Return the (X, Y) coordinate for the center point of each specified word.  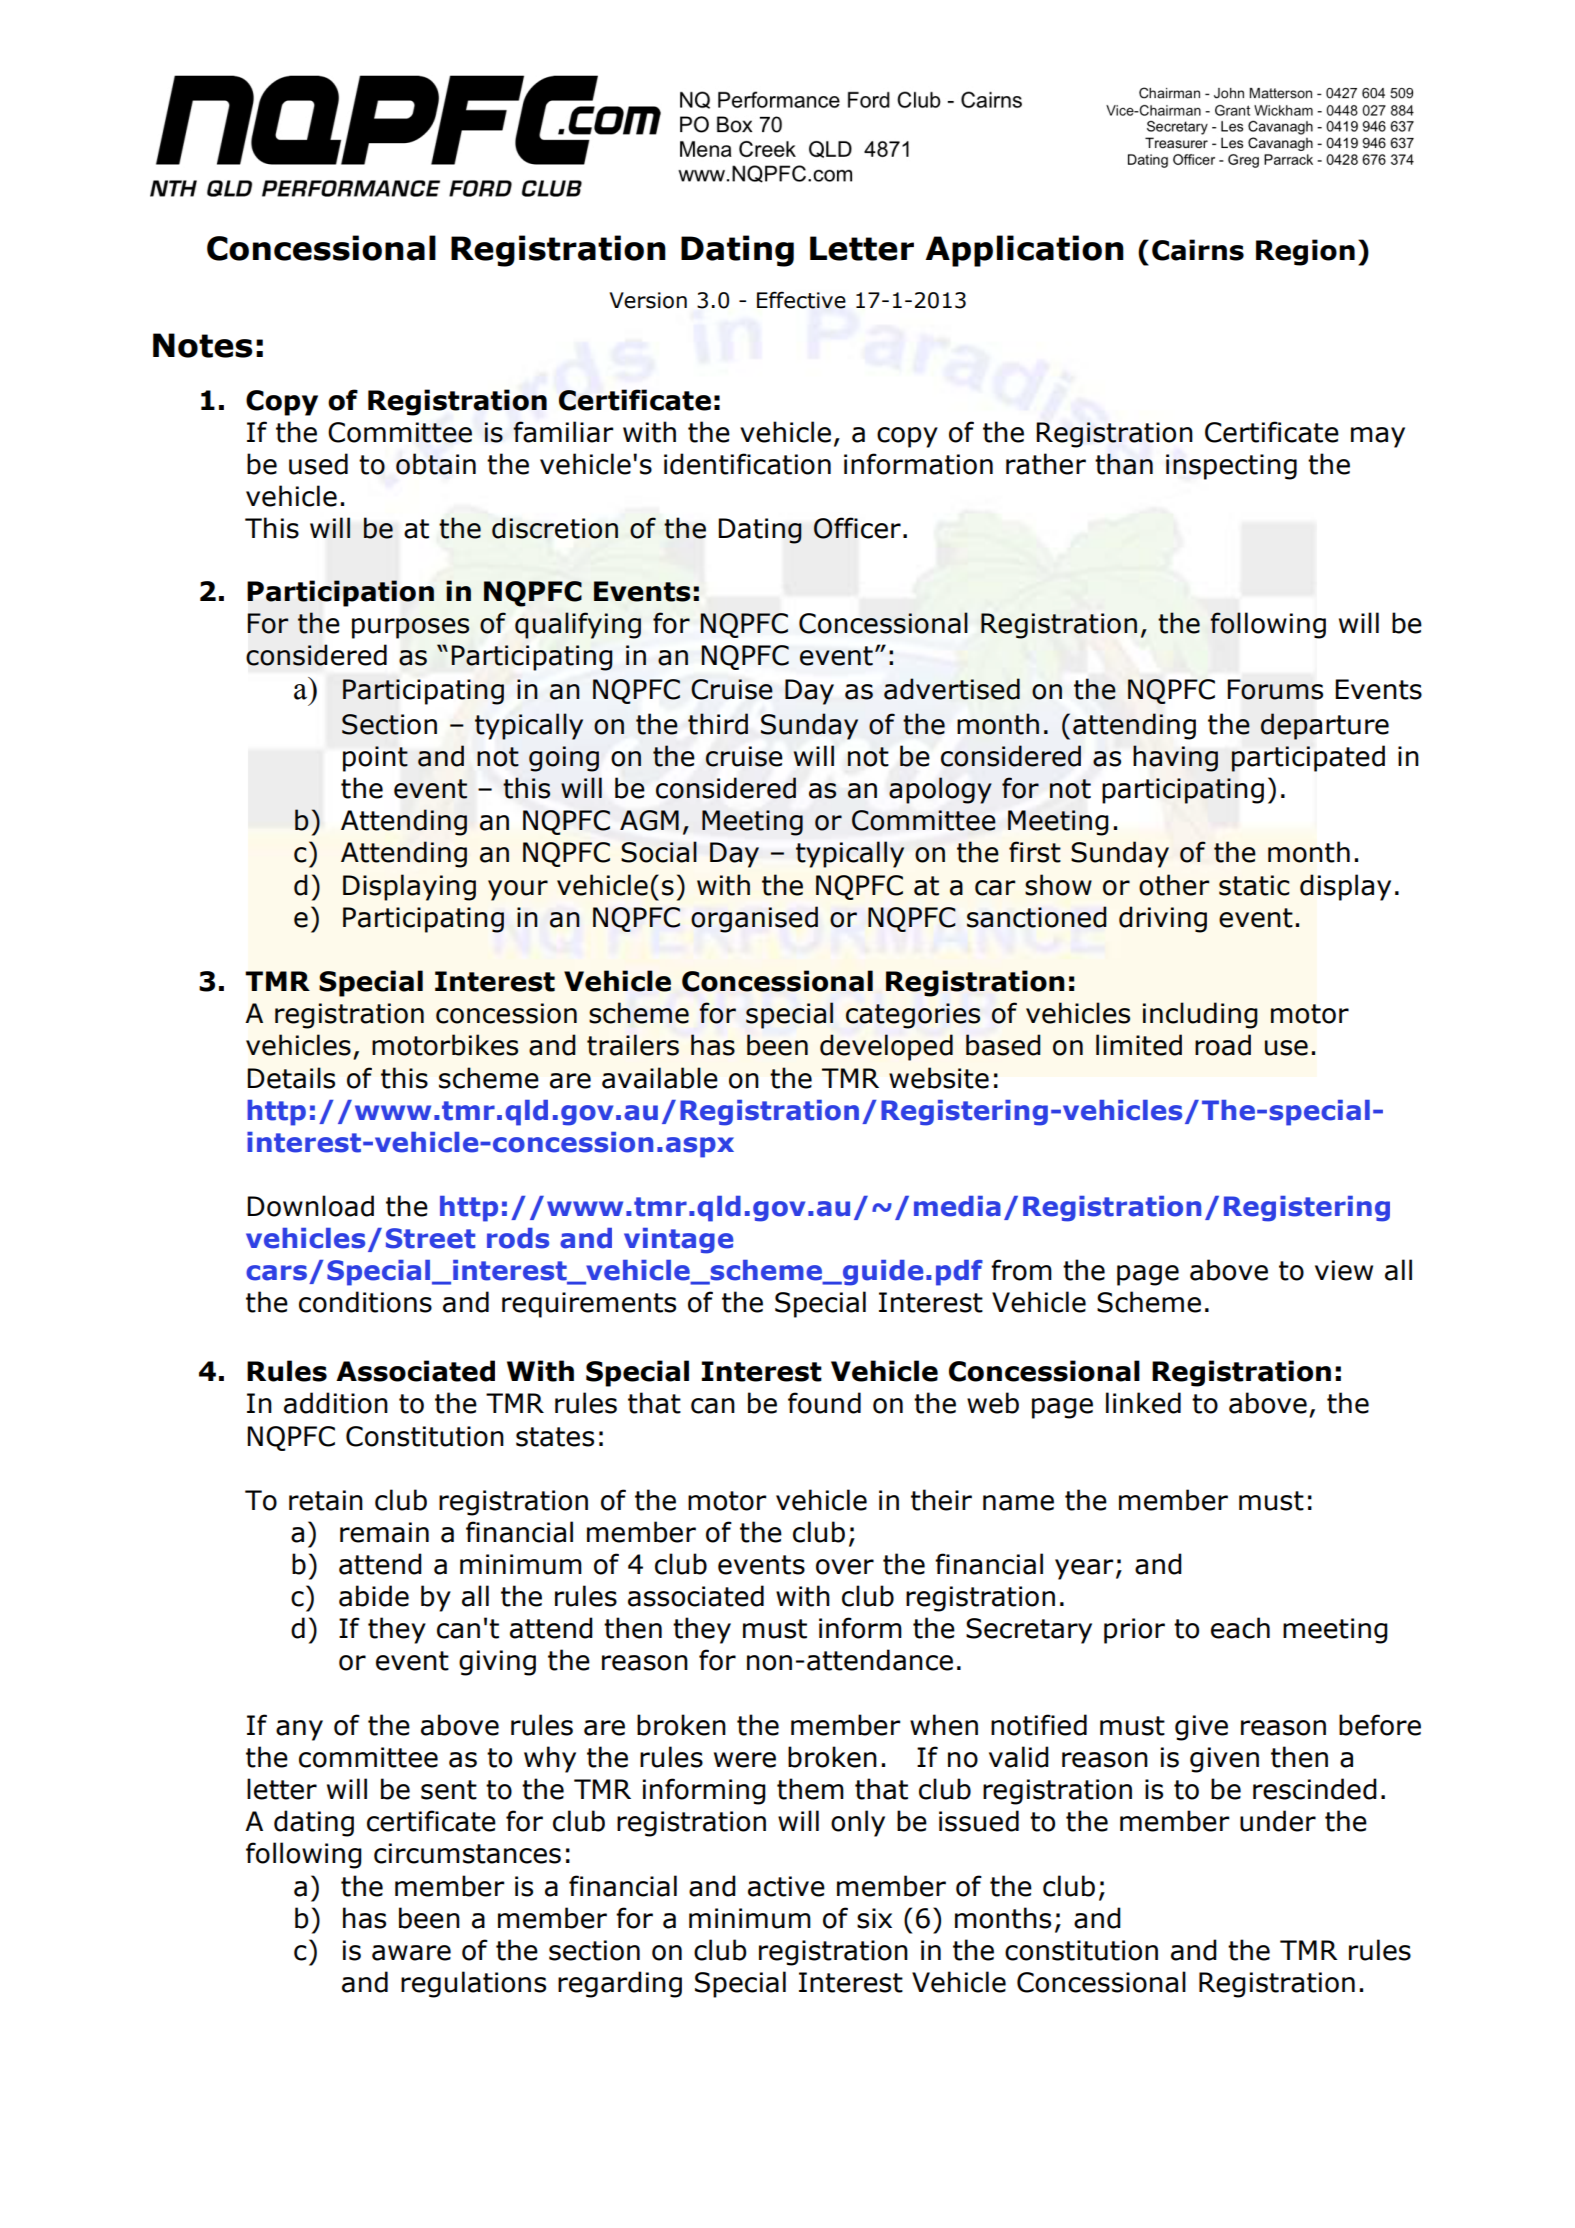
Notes (203, 345)
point (375, 759)
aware (411, 1953)
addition (336, 1403)
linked (1143, 1403)
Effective (801, 300)
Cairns (1198, 250)
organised (754, 919)
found (824, 1403)
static (1254, 885)
